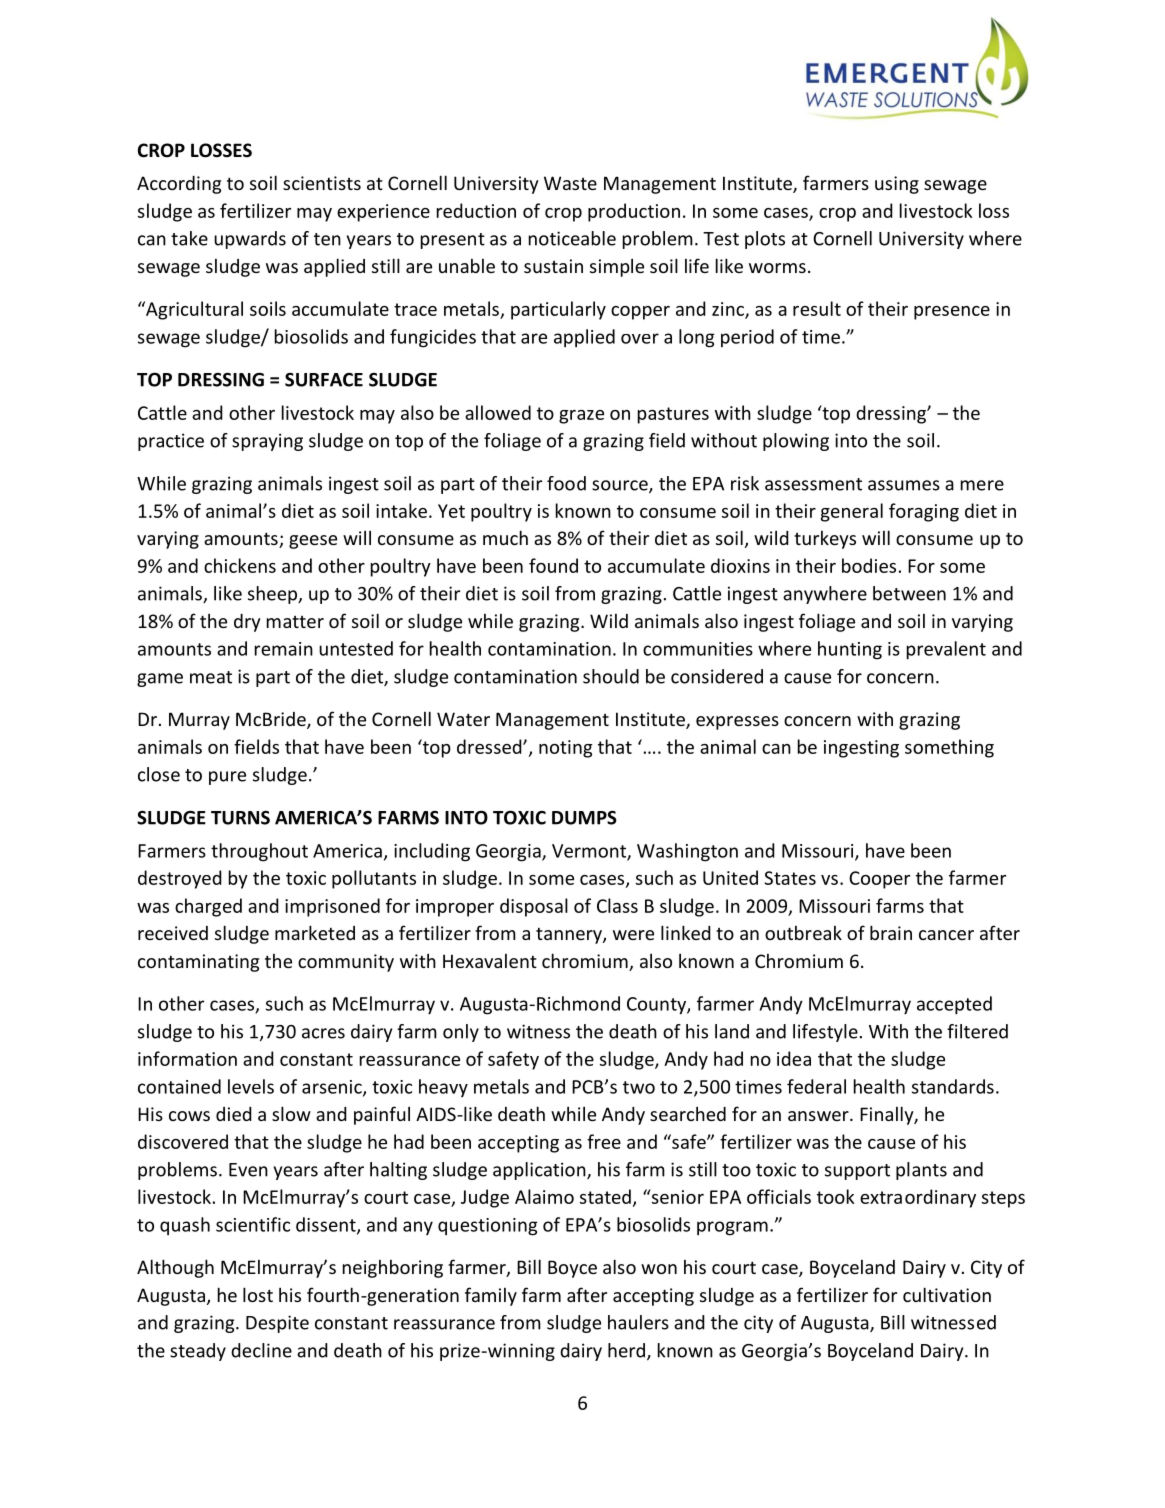 The image size is (1165, 1508). I want to click on found, so click(553, 565).
